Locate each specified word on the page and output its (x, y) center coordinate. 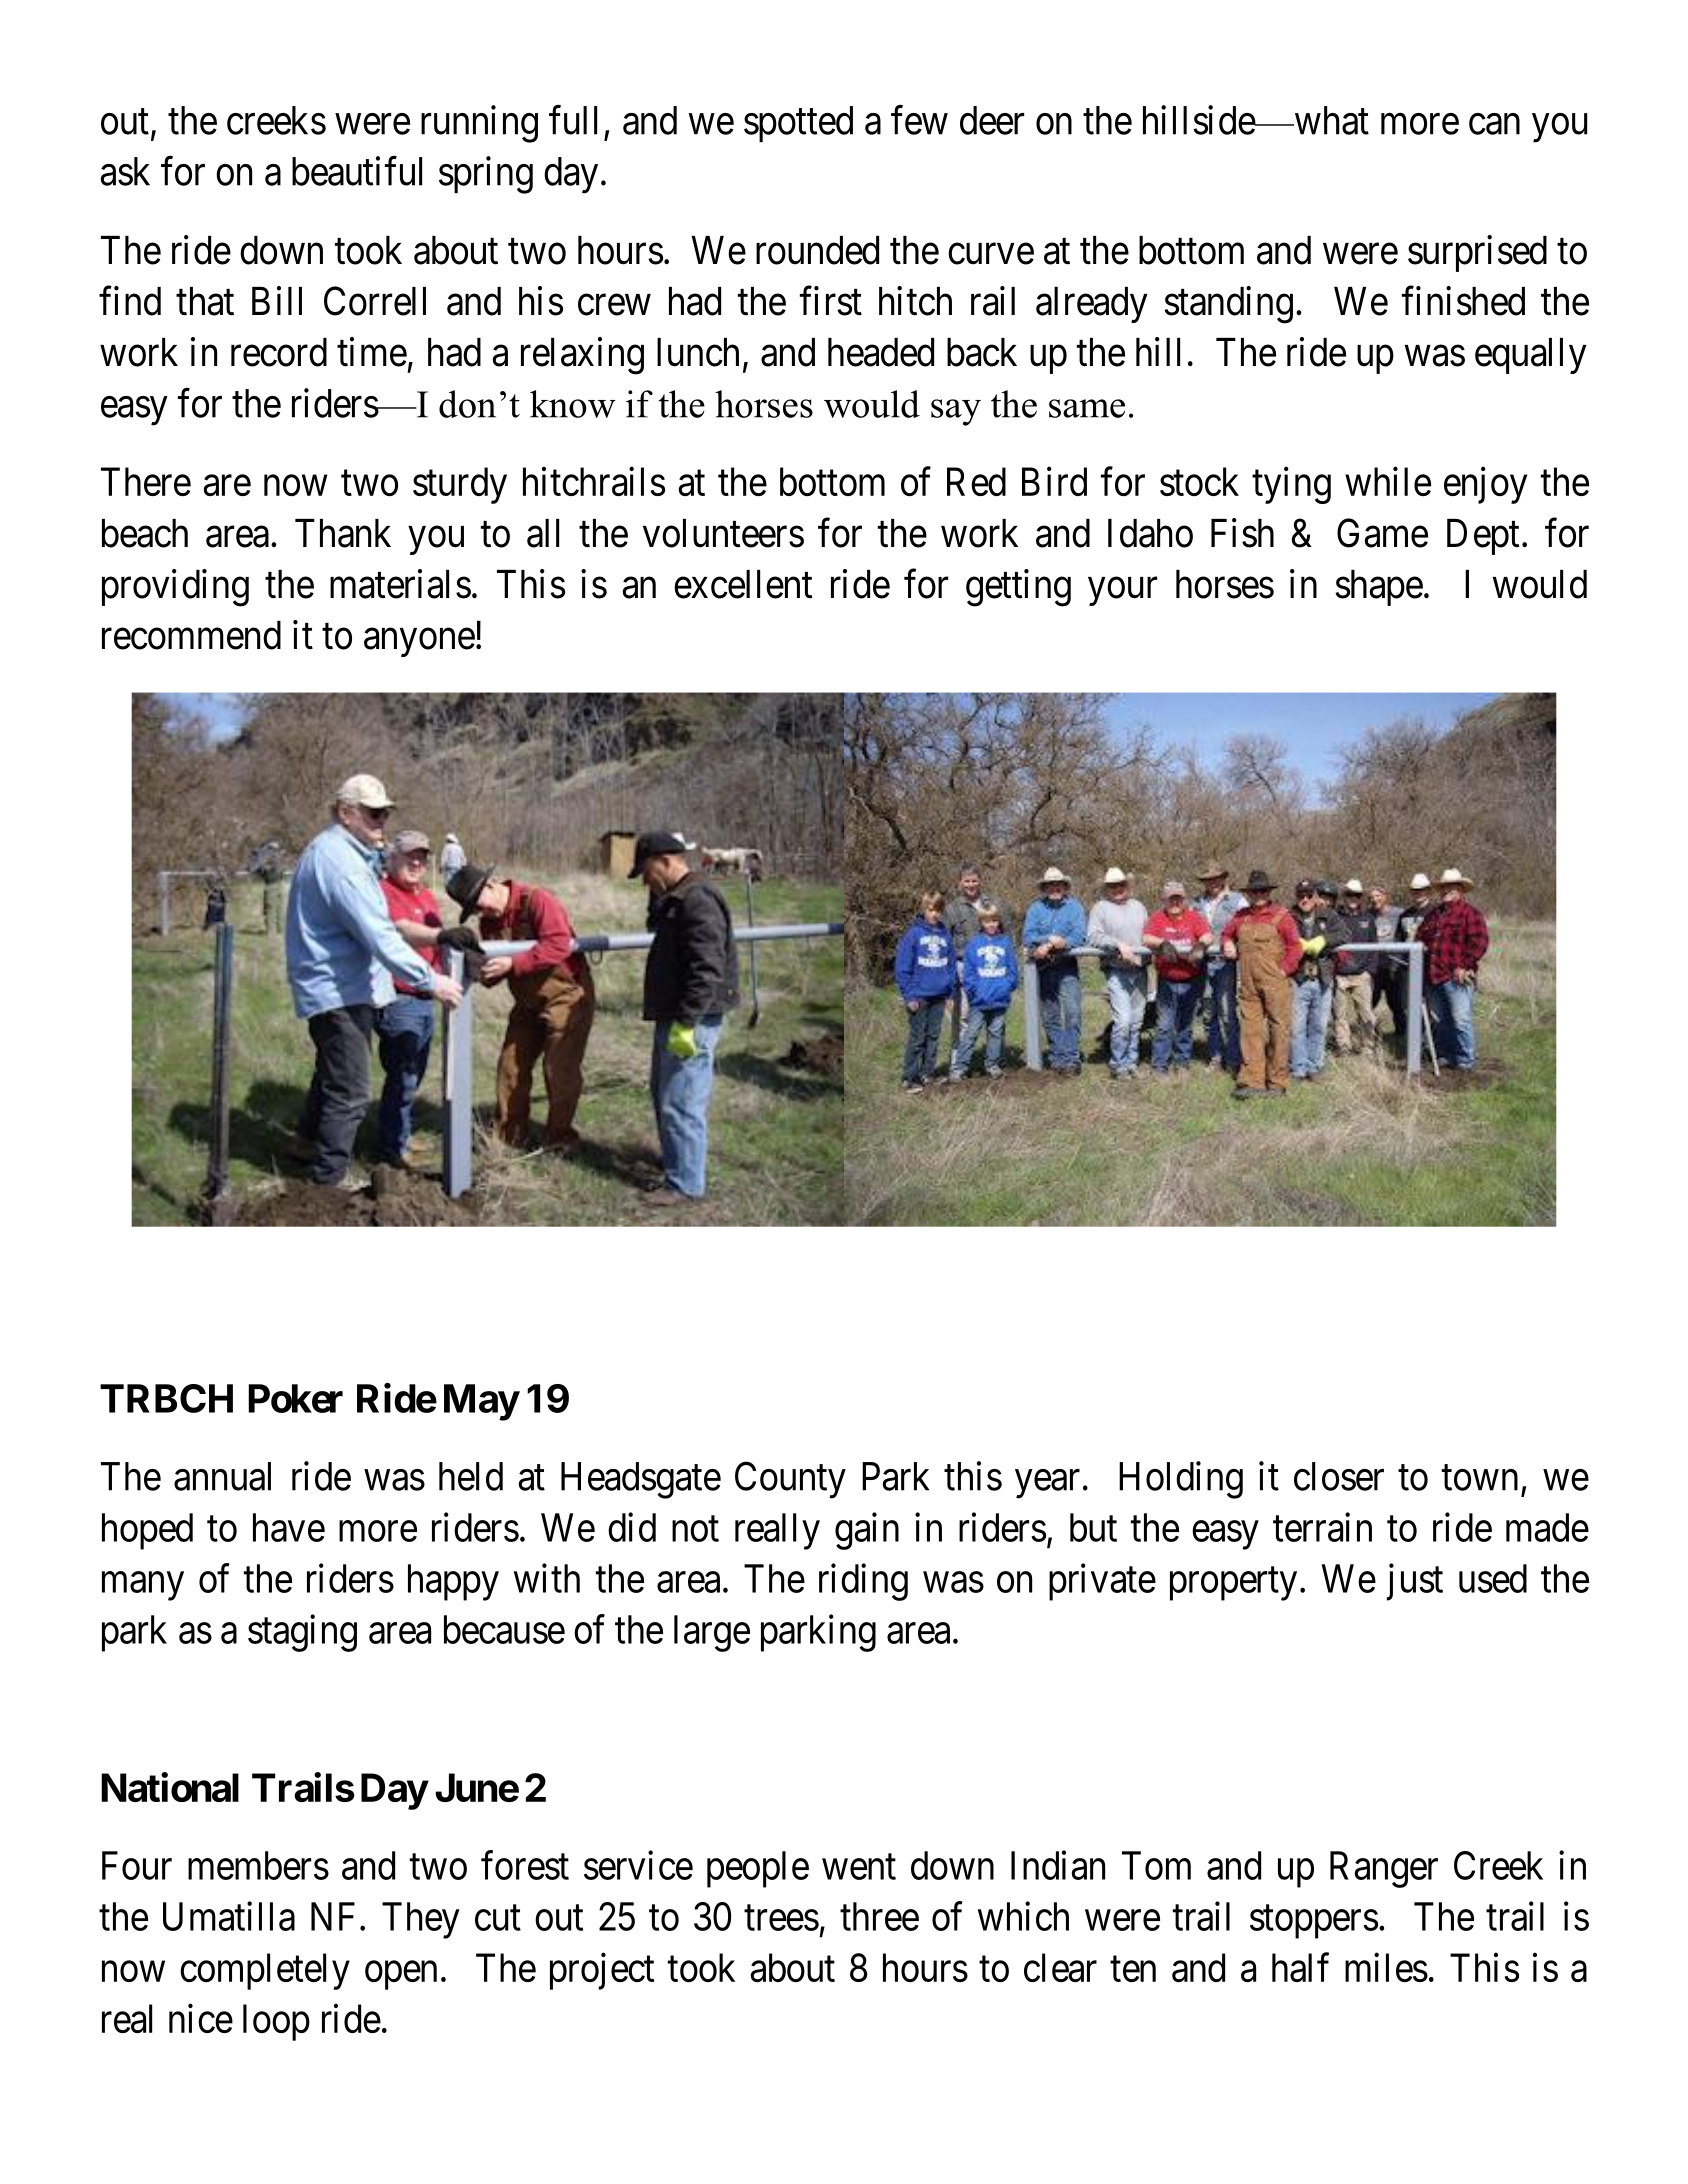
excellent (743, 584)
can (1494, 124)
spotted (798, 124)
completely (265, 1971)
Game (1382, 533)
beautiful (357, 171)
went (859, 1867)
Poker (295, 1398)
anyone (419, 643)
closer (1339, 1476)
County (790, 1480)
